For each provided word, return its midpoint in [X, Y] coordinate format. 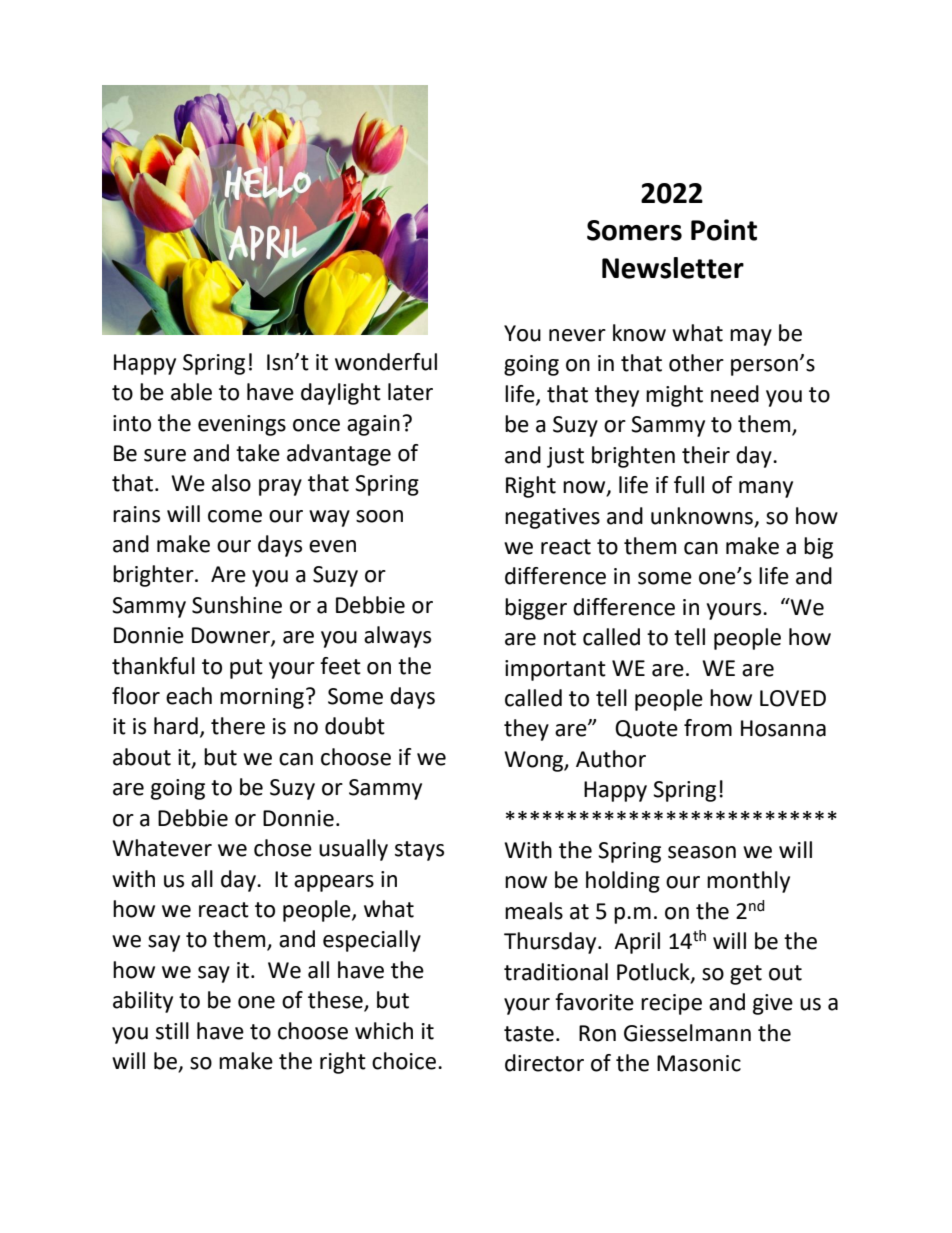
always [397, 637]
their [706, 455]
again [373, 425]
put [246, 669]
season [702, 852]
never [577, 335]
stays [419, 851]
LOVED [793, 698]
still [172, 1031]
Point [724, 230]
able [191, 392]
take [258, 453]
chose [283, 848]
